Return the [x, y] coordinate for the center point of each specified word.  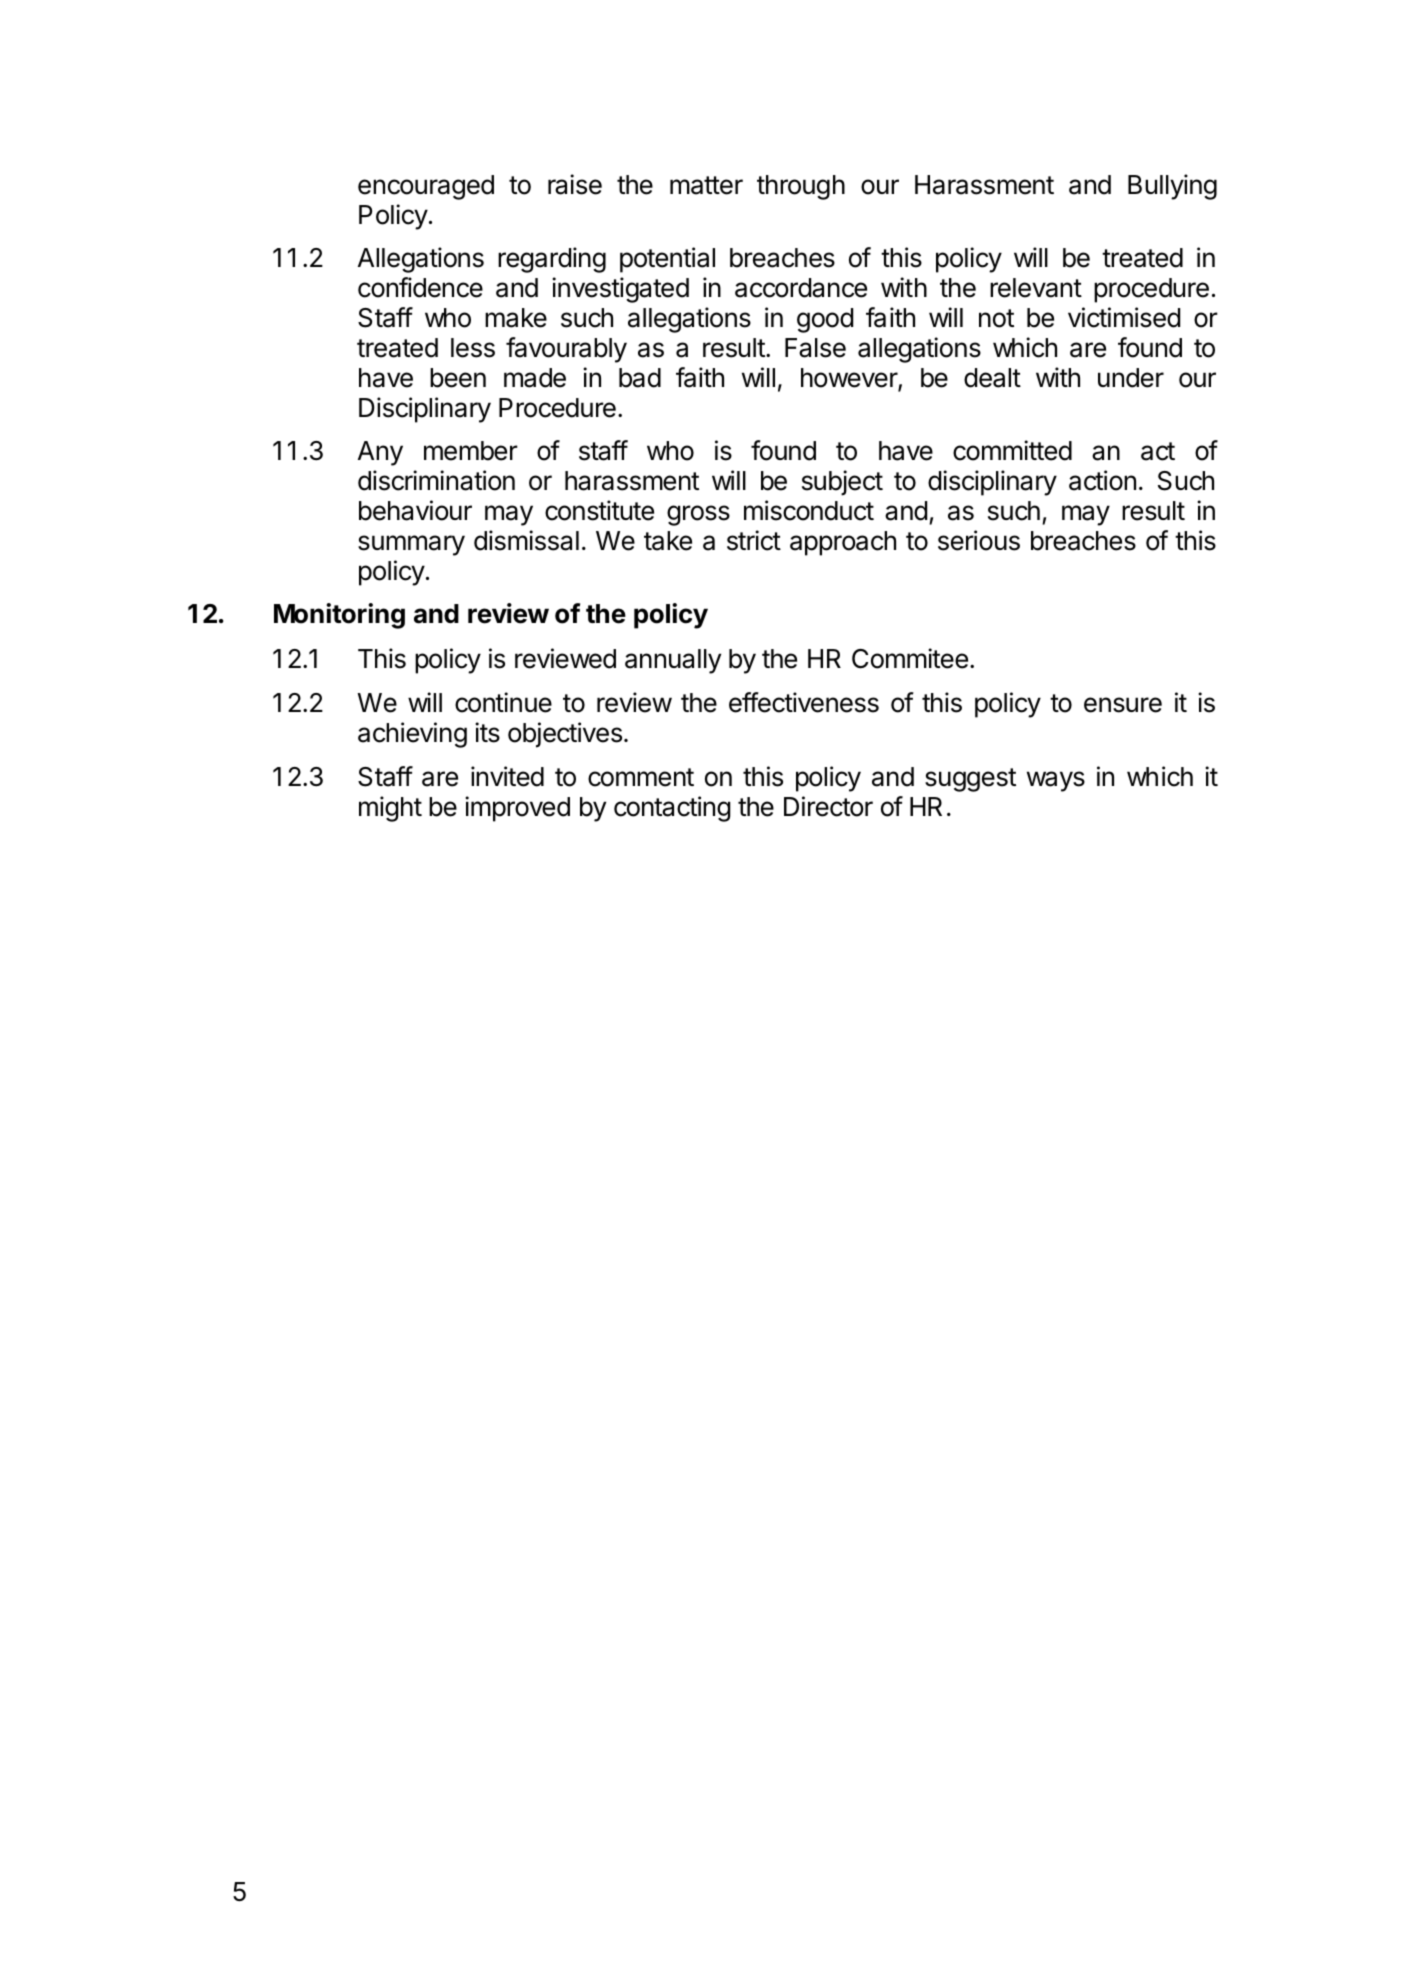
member [471, 451]
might [390, 809]
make [516, 318]
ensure [1123, 705]
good [825, 320]
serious [979, 540]
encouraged [426, 187]
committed [1012, 450]
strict [754, 540]
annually [673, 661]
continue [503, 702]
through [801, 187]
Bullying [1172, 187]
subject [842, 483]
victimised [1124, 317]
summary [411, 545]
